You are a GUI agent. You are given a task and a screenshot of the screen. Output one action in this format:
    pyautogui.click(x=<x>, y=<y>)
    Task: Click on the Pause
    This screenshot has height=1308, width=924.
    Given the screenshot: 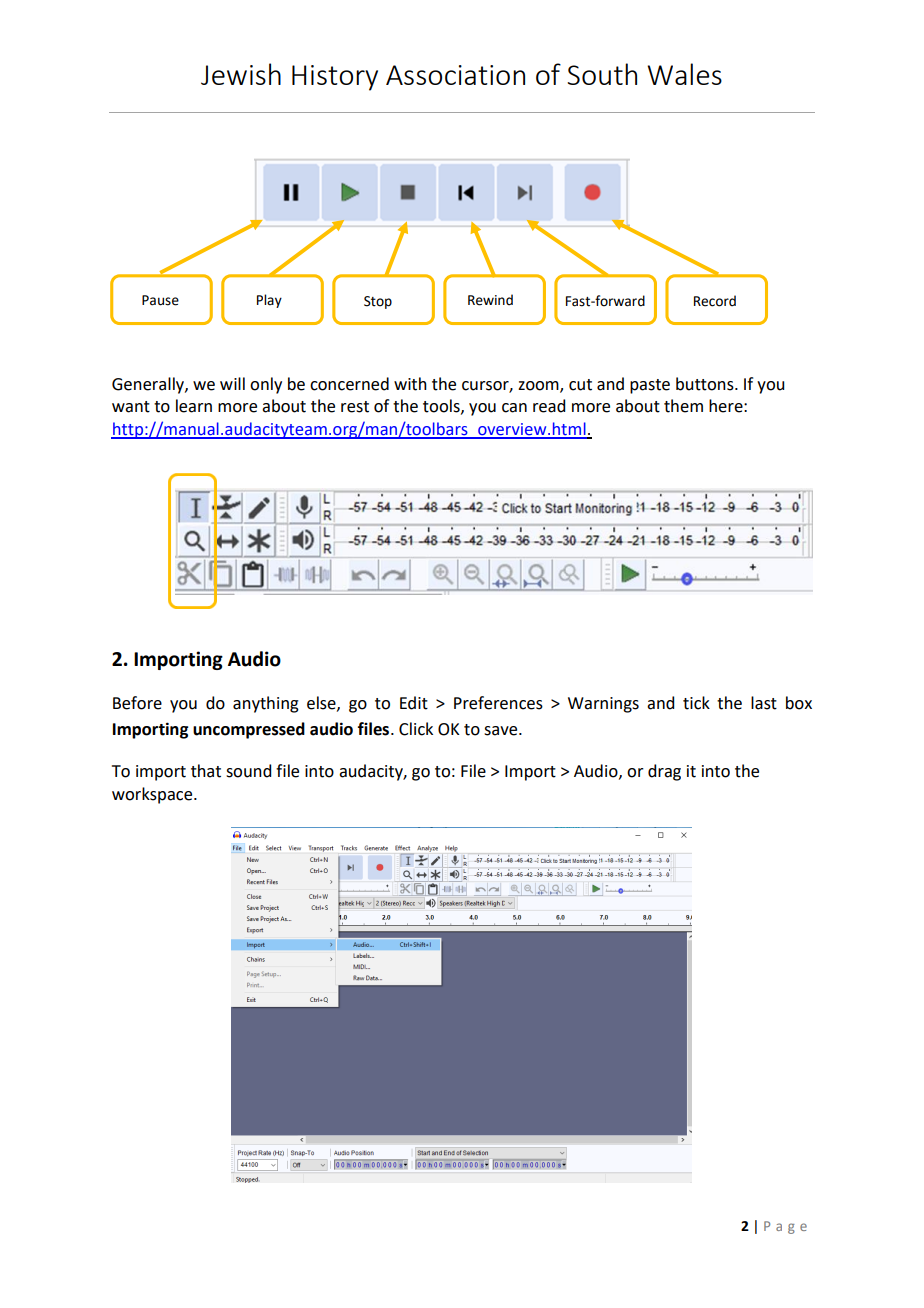 What is the action you would take?
    pyautogui.click(x=160, y=300)
